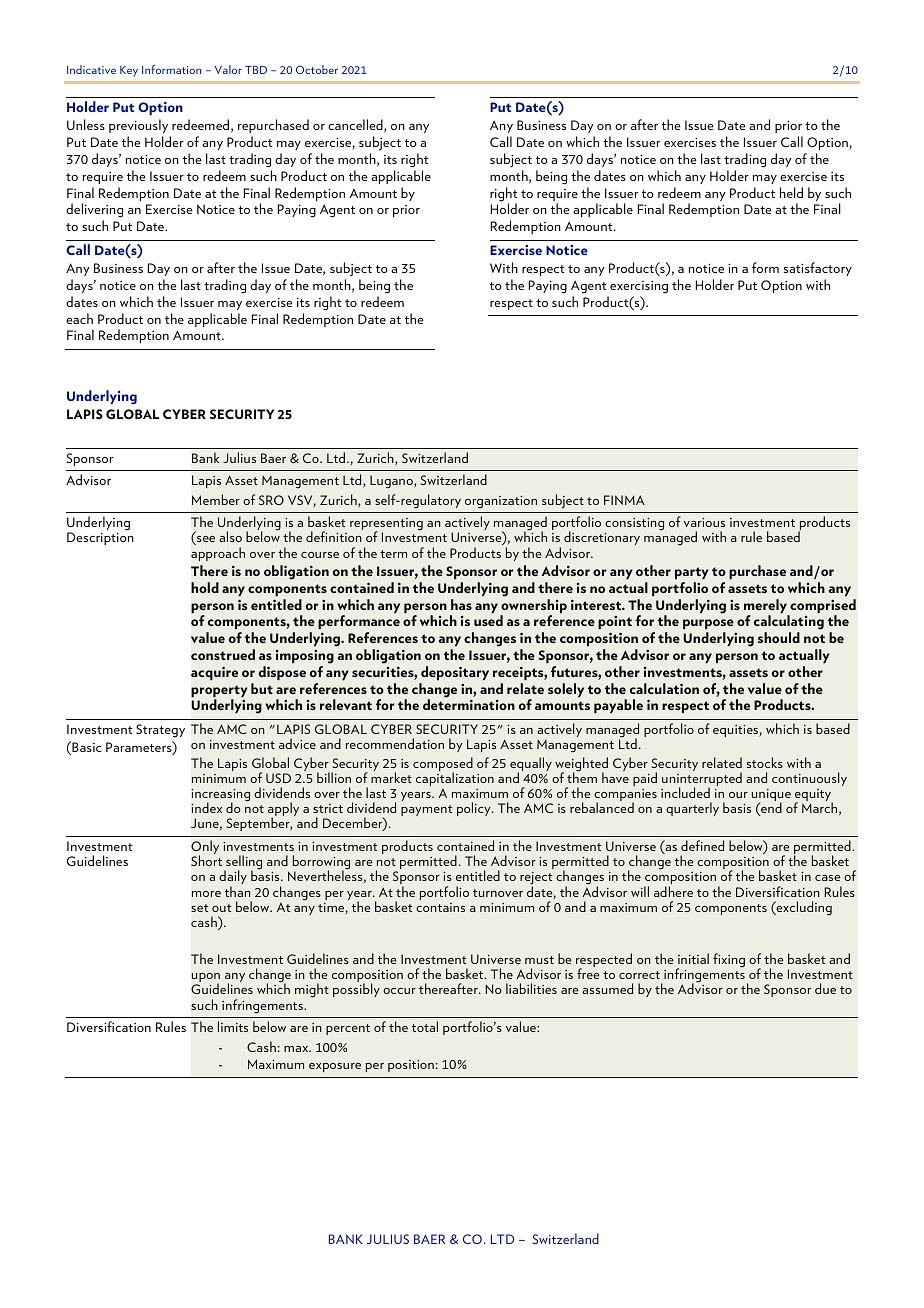  What do you see at coordinates (233, 1026) in the screenshot?
I see `limits` at bounding box center [233, 1026].
